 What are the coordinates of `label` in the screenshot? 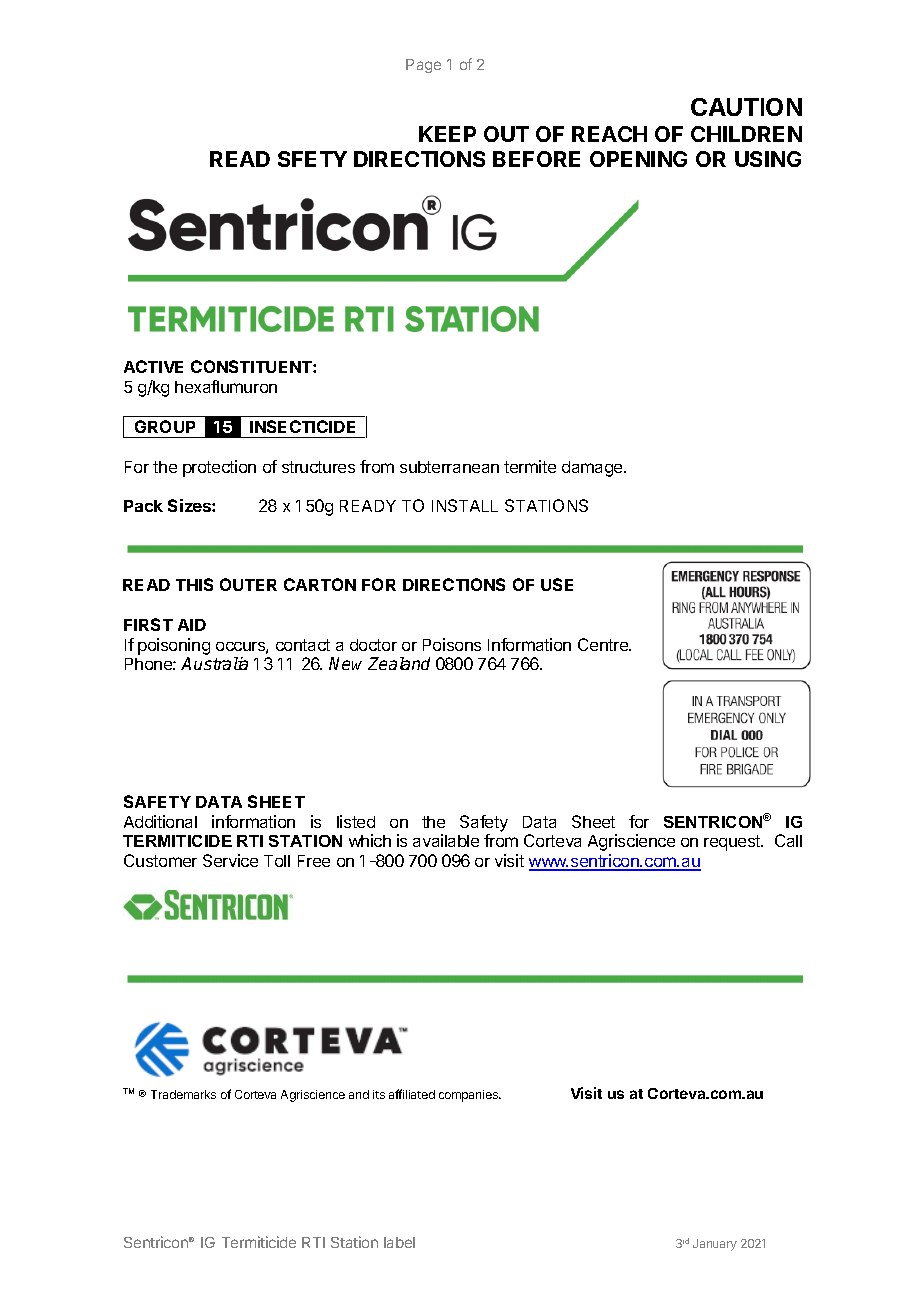 It's located at (399, 1242).
